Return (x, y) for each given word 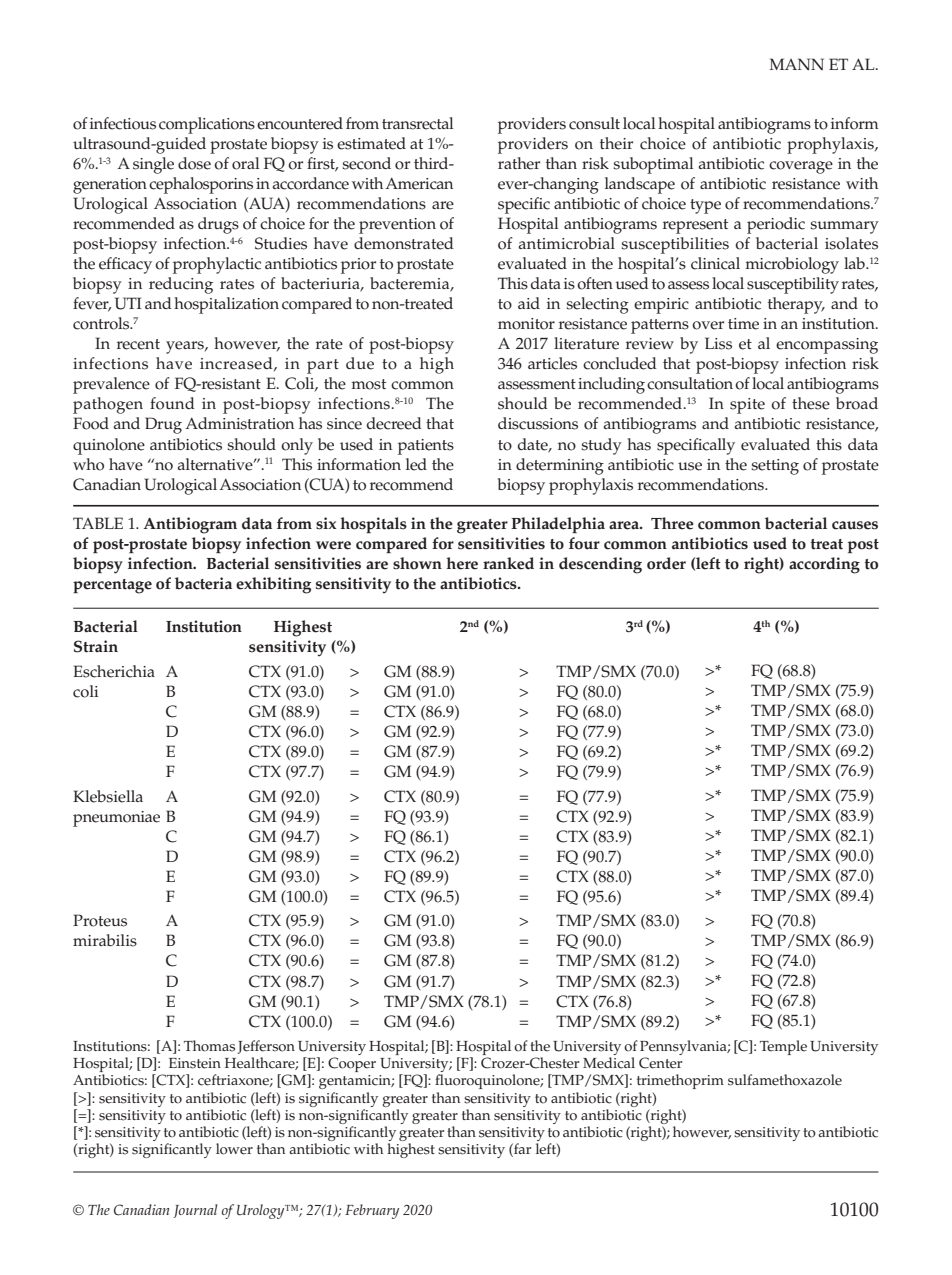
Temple (783, 1047)
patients (426, 447)
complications (207, 125)
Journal (195, 1211)
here (462, 563)
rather (519, 163)
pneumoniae (116, 819)
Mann (797, 64)
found (172, 403)
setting (775, 467)
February (372, 1211)
